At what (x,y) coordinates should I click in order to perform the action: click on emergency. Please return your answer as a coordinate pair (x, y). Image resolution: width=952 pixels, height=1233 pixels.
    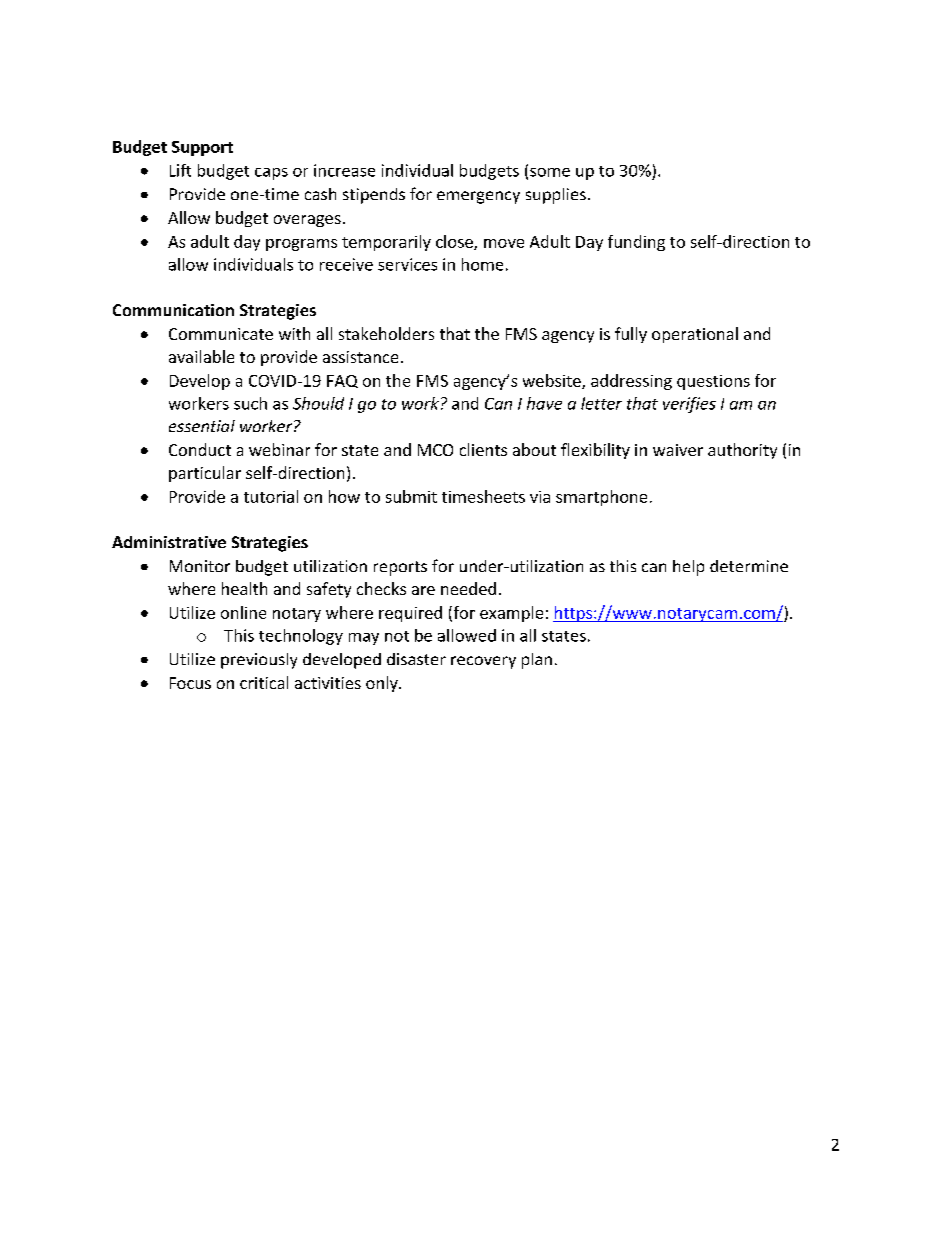
    Looking at the image, I should click on (478, 197).
